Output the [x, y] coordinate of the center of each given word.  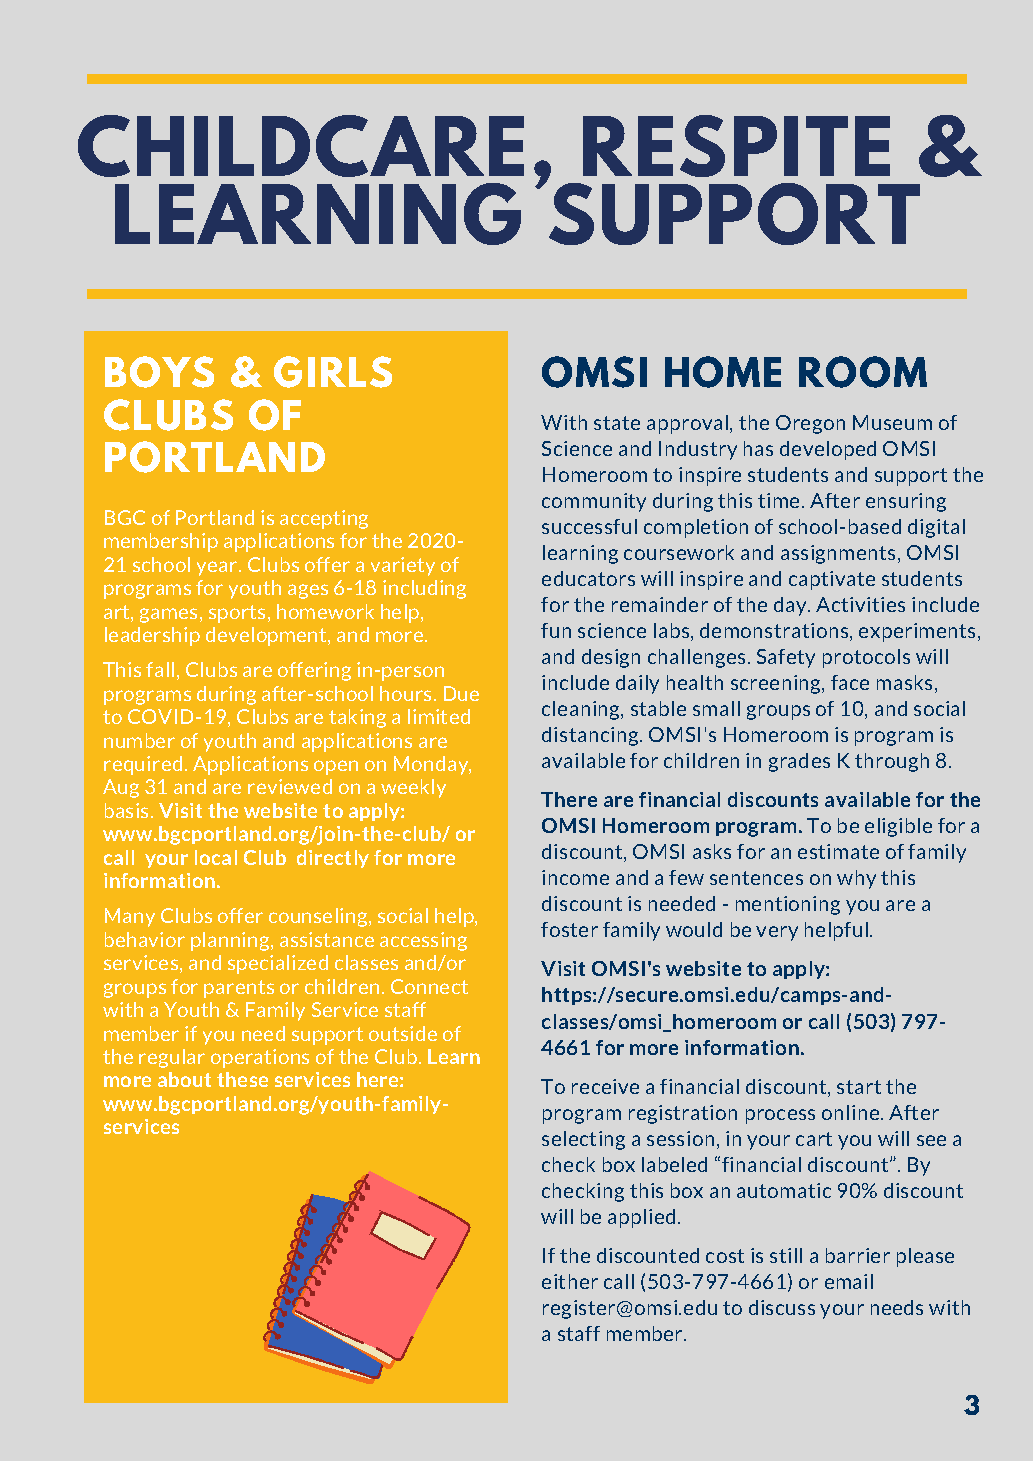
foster [569, 929]
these [242, 1079]
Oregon [810, 424]
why [856, 879]
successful [589, 526]
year [218, 568]
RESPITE [736, 146]
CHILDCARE [301, 146]
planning [231, 941]
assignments [840, 554]
